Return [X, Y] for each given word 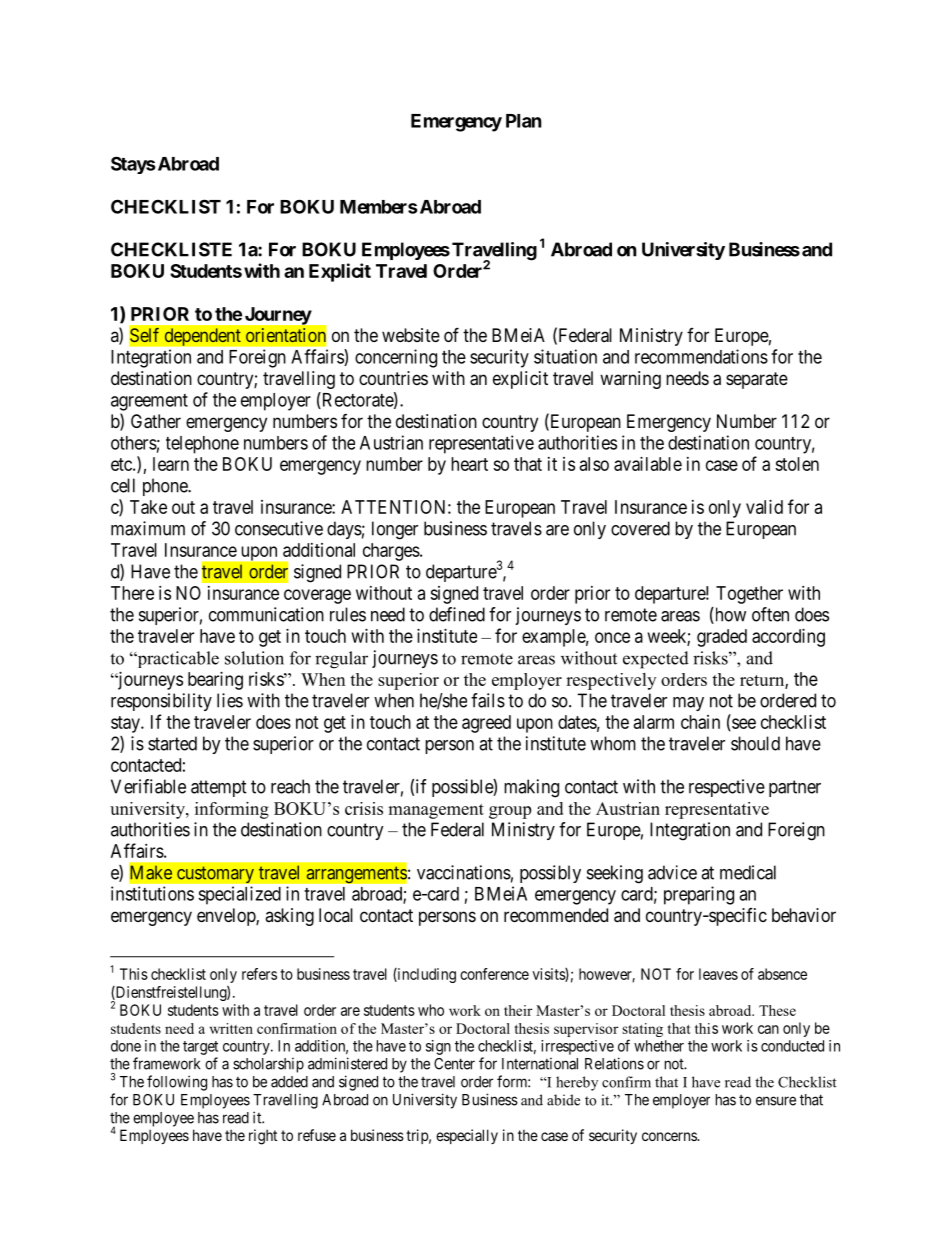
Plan [524, 121]
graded [722, 638]
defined [457, 614]
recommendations [701, 356]
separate [757, 380]
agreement [149, 402]
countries [393, 378]
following [177, 1083]
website [411, 335]
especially [467, 1136]
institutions [152, 893]
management [436, 811]
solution [254, 658]
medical [748, 872]
